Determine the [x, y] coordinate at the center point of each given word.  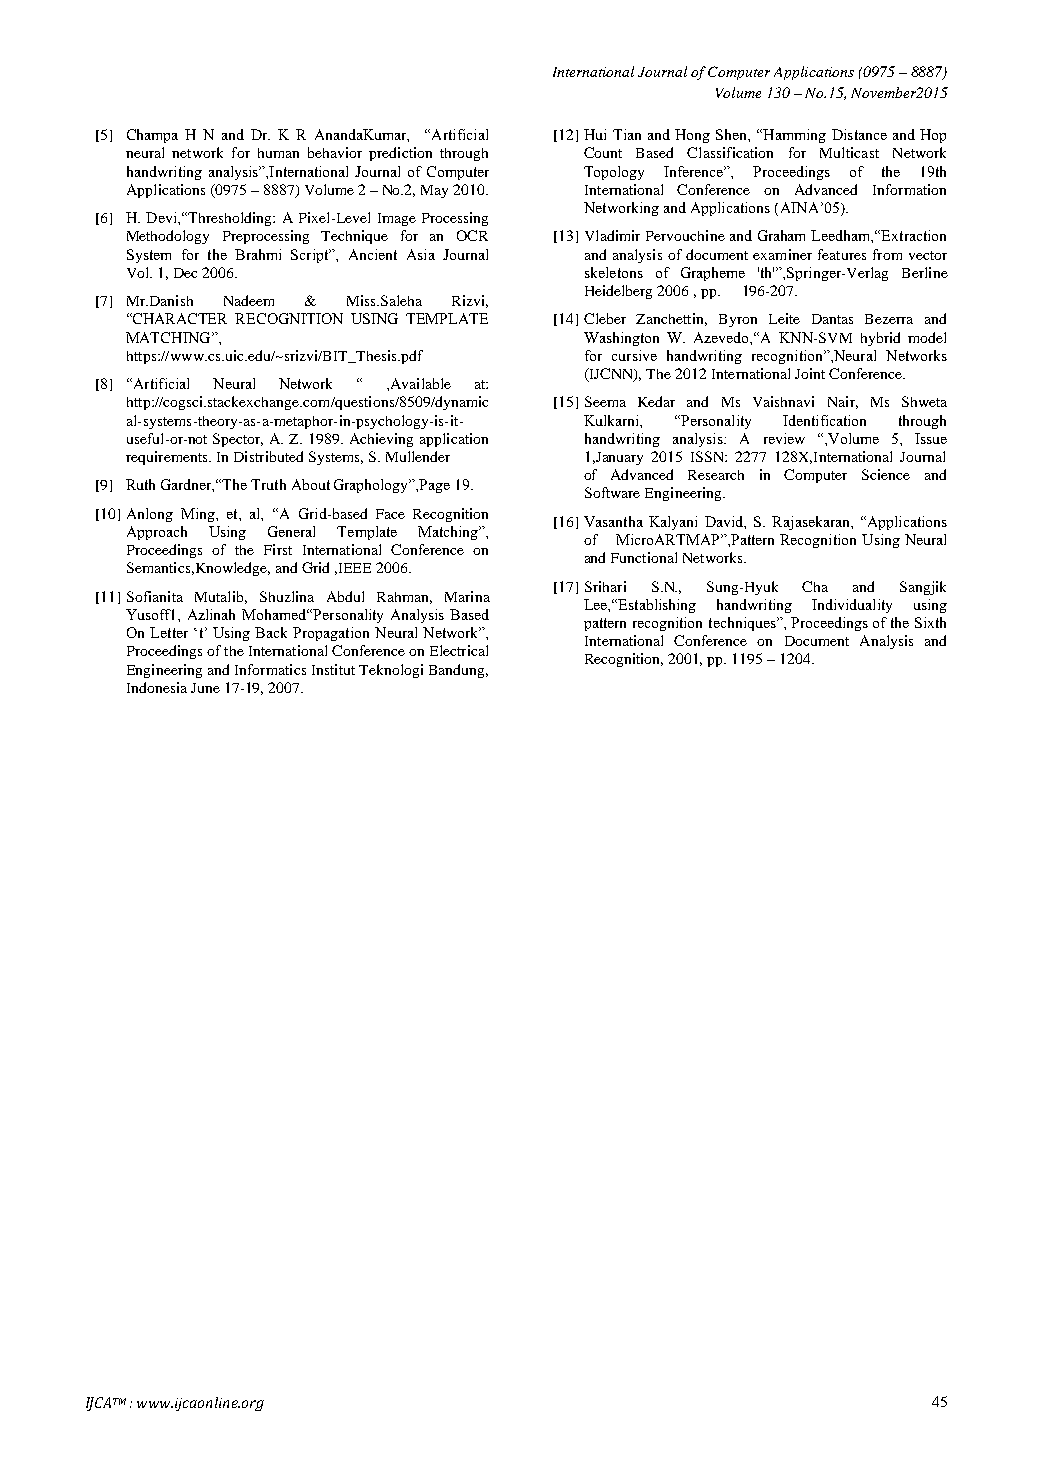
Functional [644, 557]
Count [603, 152]
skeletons [614, 272]
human [278, 153]
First [278, 549]
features [842, 254]
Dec [185, 273]
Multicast [849, 152]
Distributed [268, 456]
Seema [605, 401]
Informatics [270, 669]
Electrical [459, 650]
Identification [824, 420]
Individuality [852, 606]
